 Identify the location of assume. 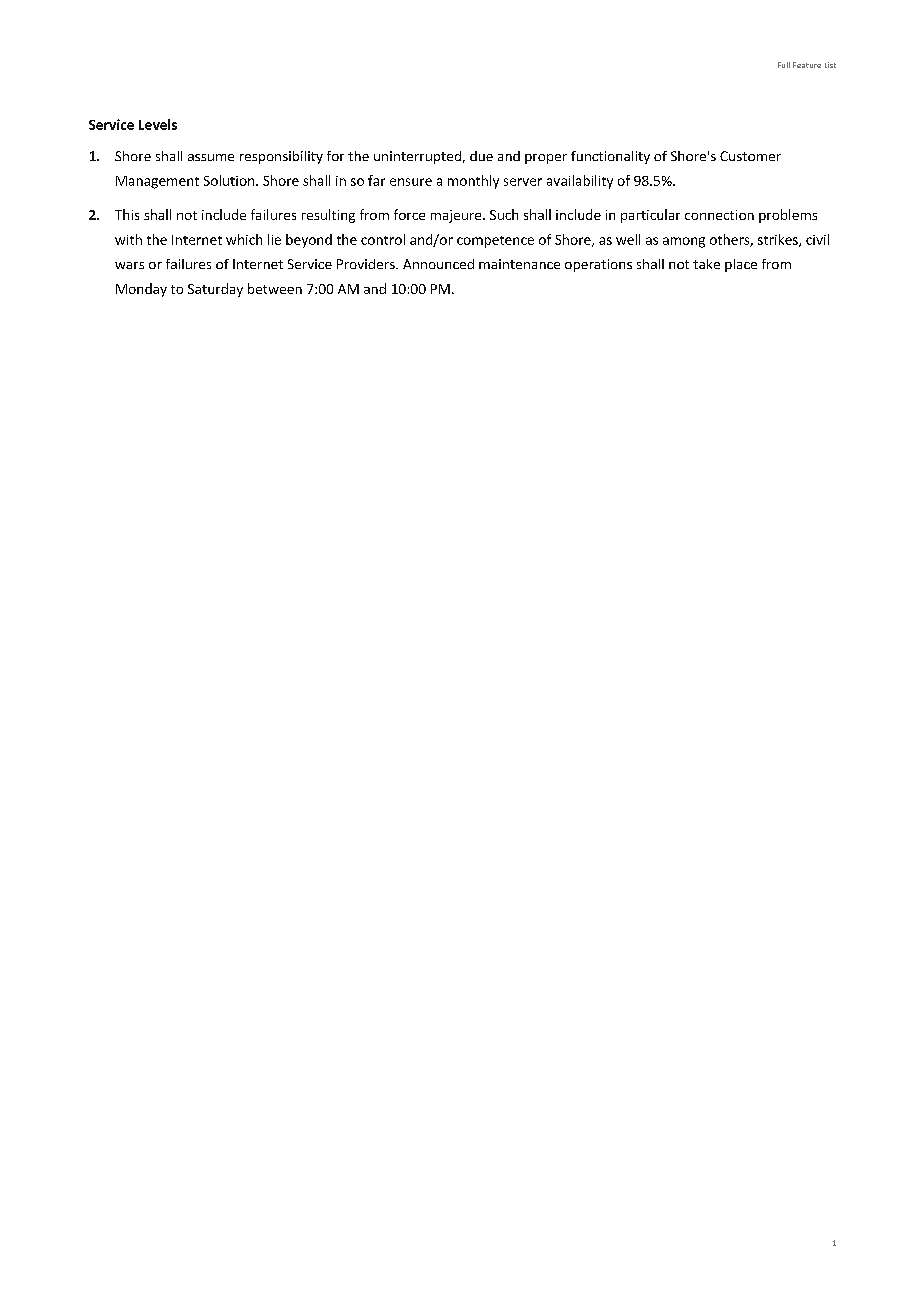
(211, 157).
